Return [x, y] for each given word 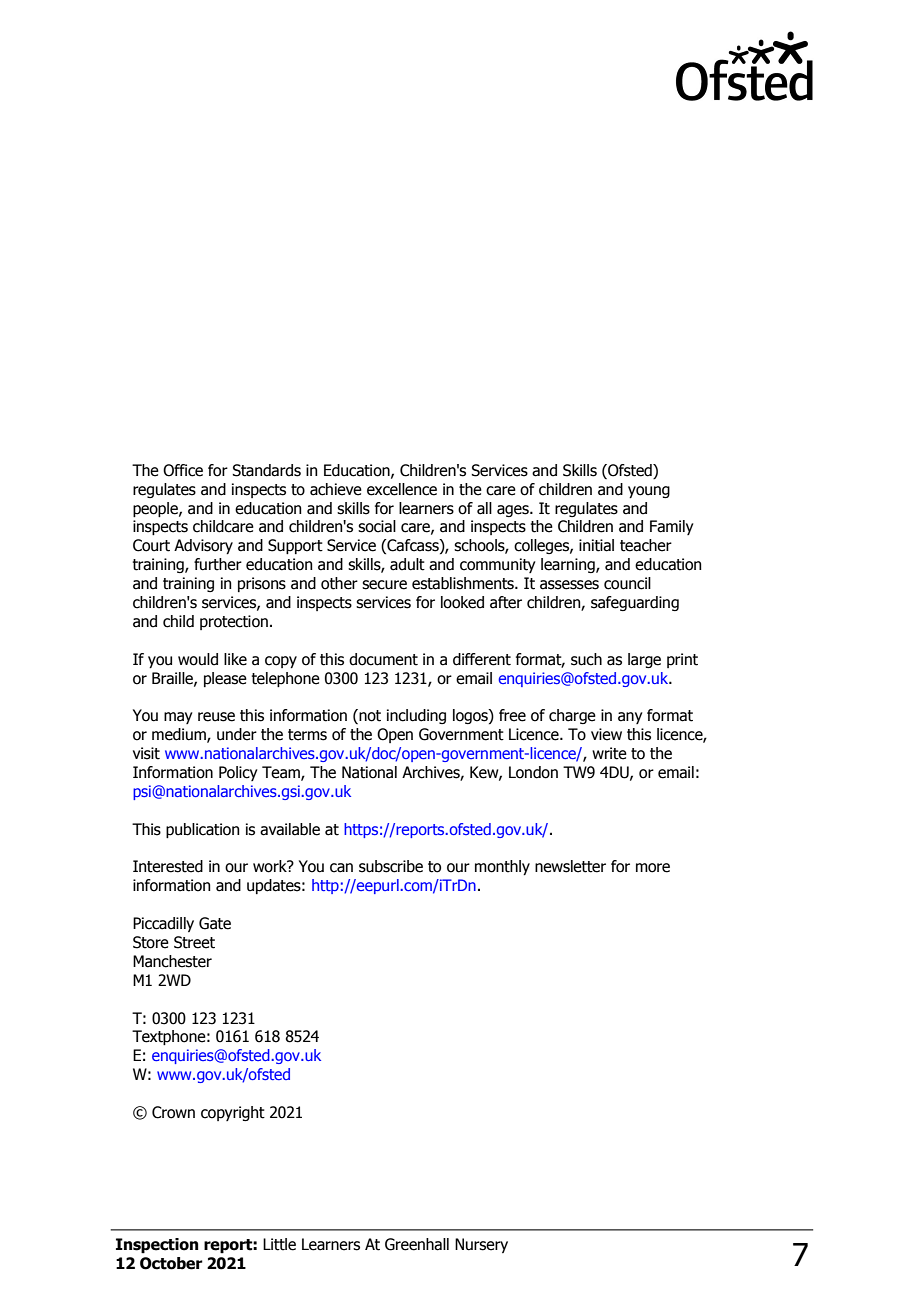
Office [183, 470]
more [653, 868]
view [606, 734]
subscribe [391, 866]
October [171, 1263]
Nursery [481, 1245]
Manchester [172, 961]
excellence [402, 489]
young [649, 492]
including [416, 716]
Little [279, 1244]
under [237, 734]
